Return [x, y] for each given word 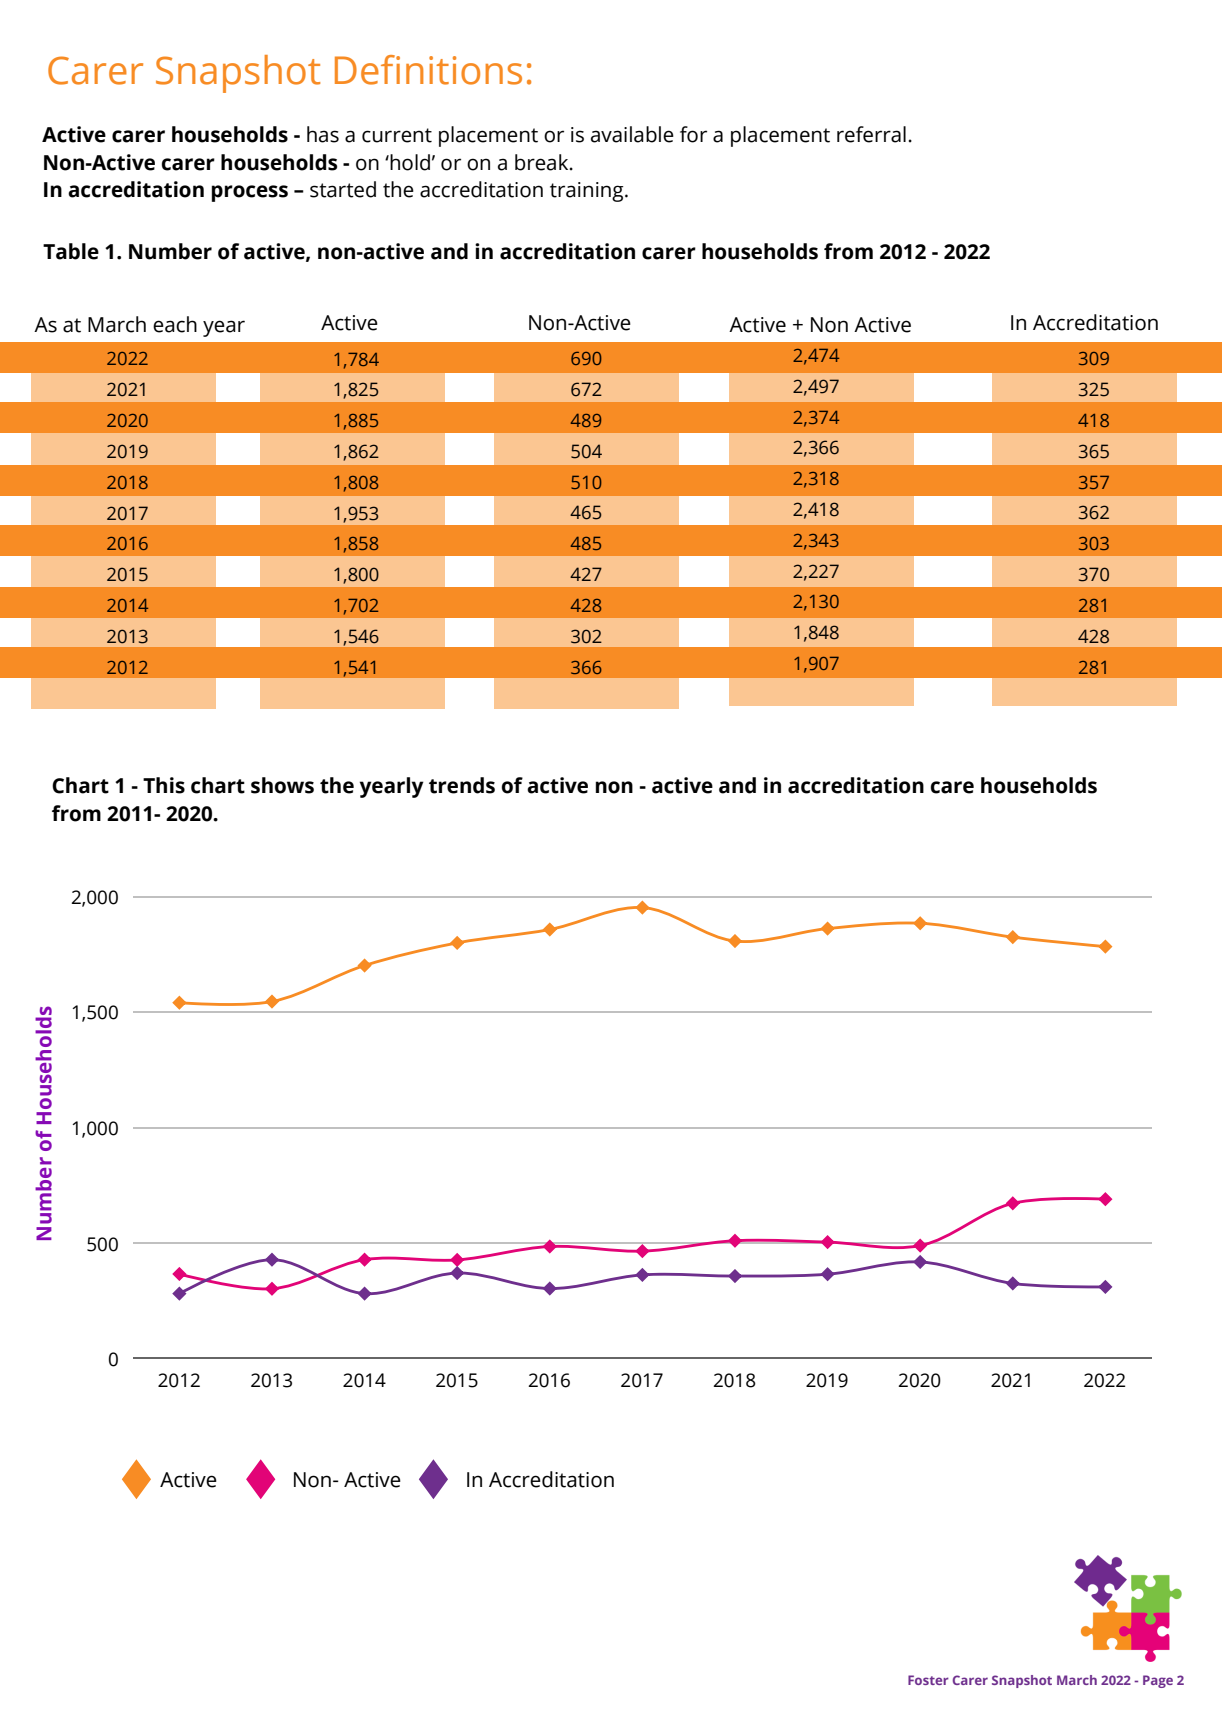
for [693, 134]
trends [462, 785]
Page [1158, 1681]
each [175, 324]
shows [282, 785]
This [164, 785]
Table [71, 251]
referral [871, 134]
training [588, 192]
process [250, 193]
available [632, 134]
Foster [928, 1680]
